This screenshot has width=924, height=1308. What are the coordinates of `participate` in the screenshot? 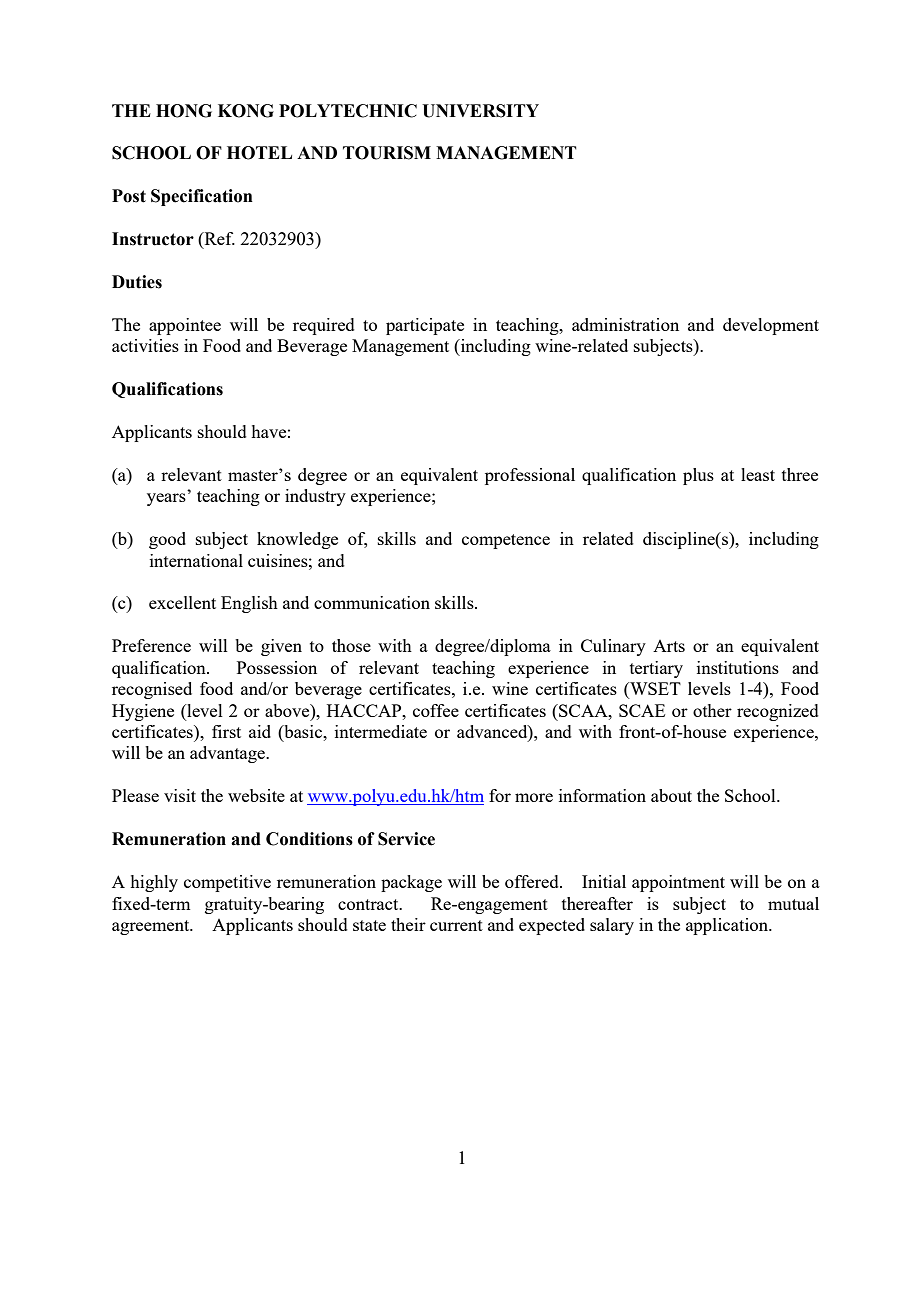 It's located at (425, 326).
